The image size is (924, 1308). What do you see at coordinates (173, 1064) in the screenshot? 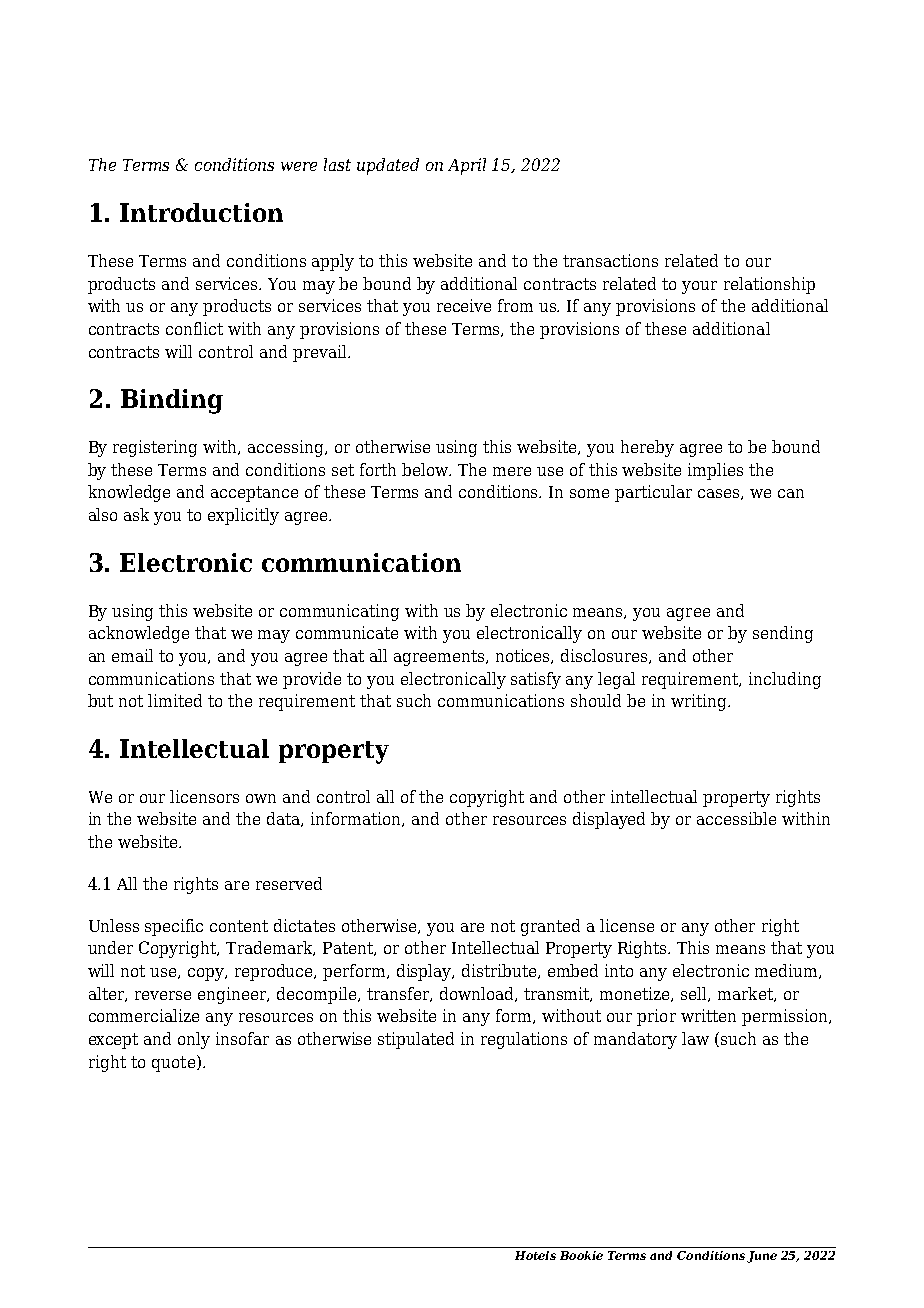
I see `quote` at bounding box center [173, 1064].
